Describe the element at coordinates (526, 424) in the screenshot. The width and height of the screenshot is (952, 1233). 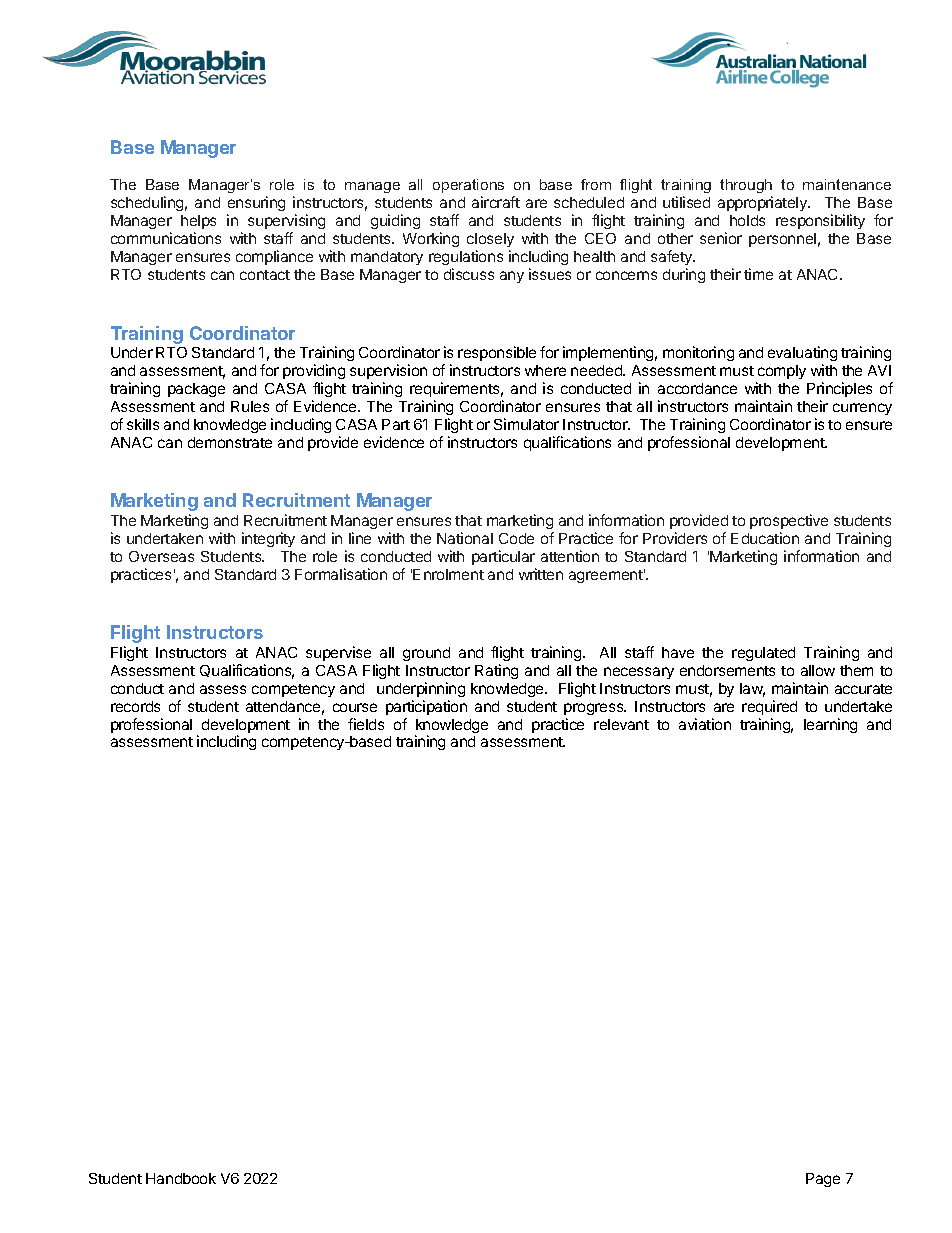
I see `Simulator` at that location.
